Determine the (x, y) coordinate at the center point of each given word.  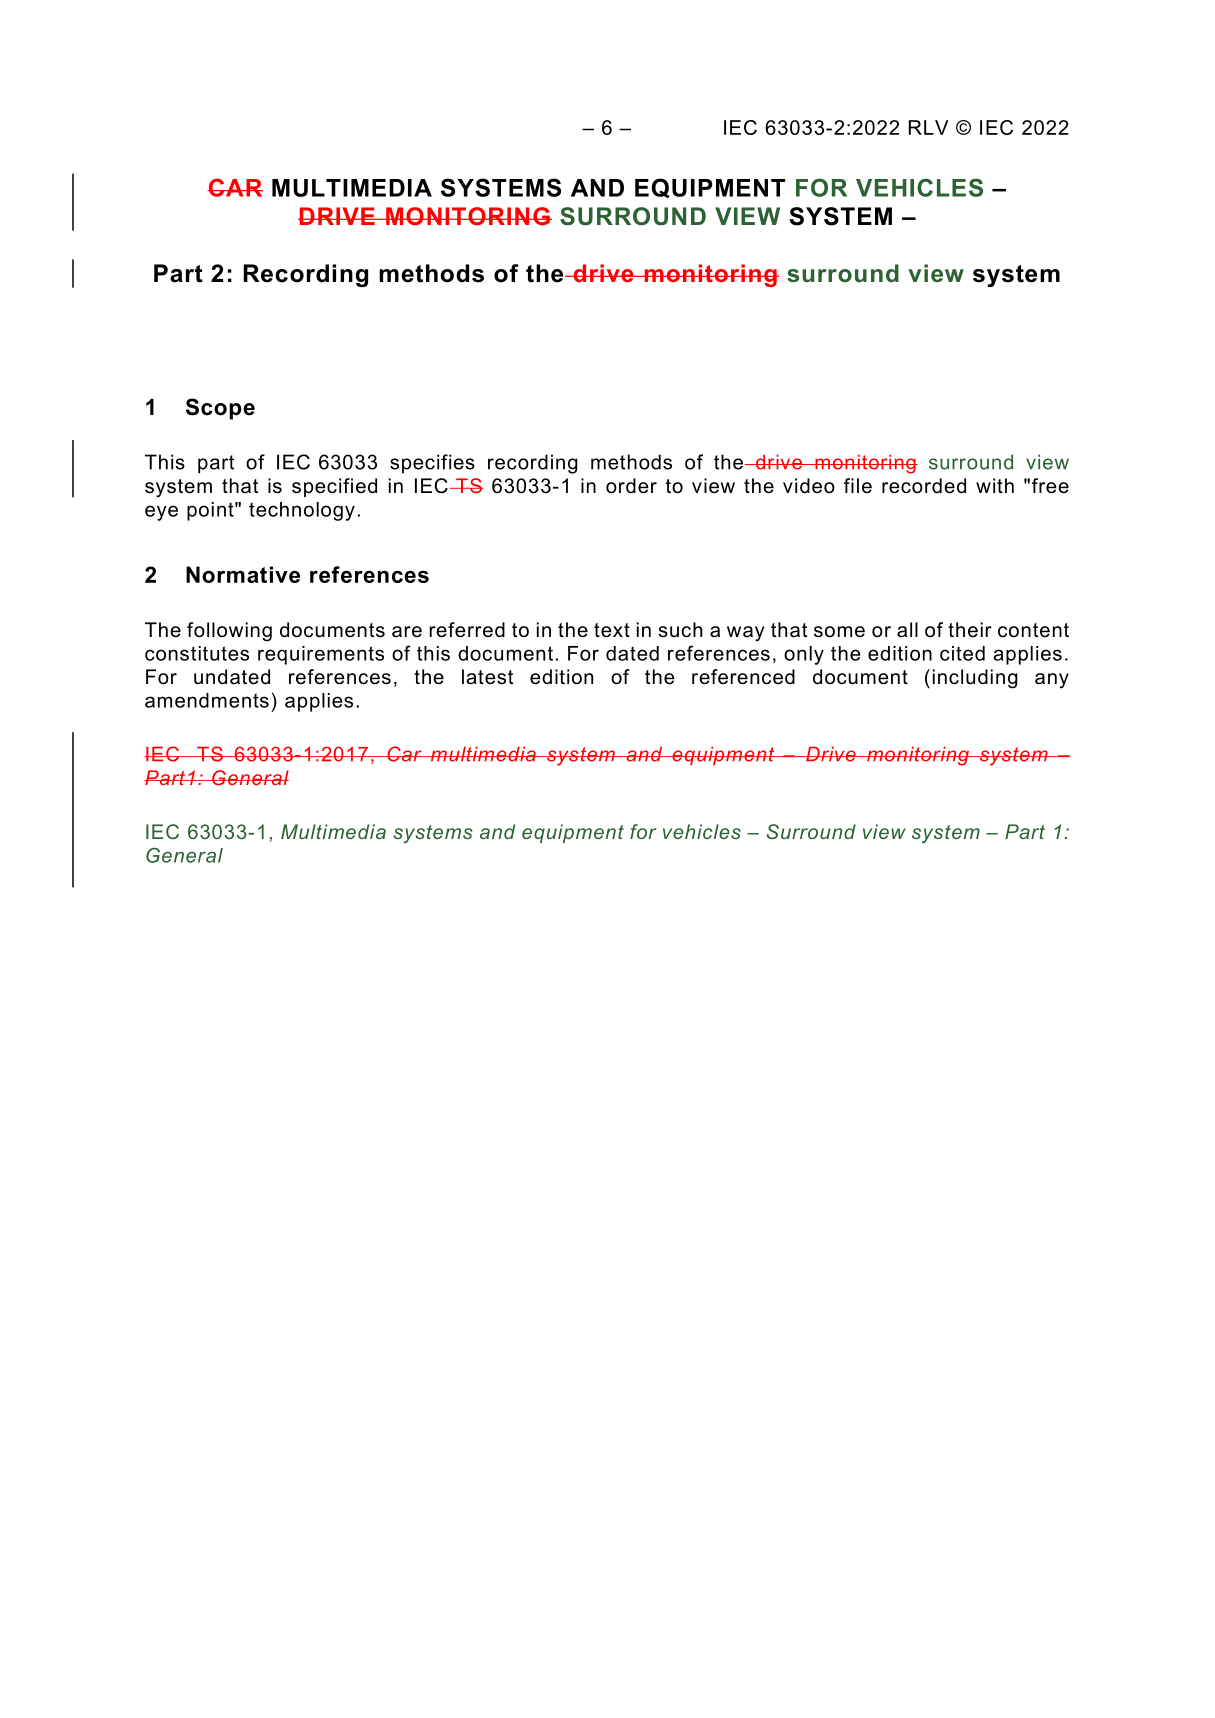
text (612, 630)
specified (334, 487)
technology (302, 511)
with (995, 485)
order (631, 486)
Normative (243, 574)
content (1033, 630)
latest (487, 677)
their (970, 630)
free (1050, 486)
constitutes (197, 653)
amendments (207, 700)
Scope (220, 409)
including (975, 679)
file (858, 486)
